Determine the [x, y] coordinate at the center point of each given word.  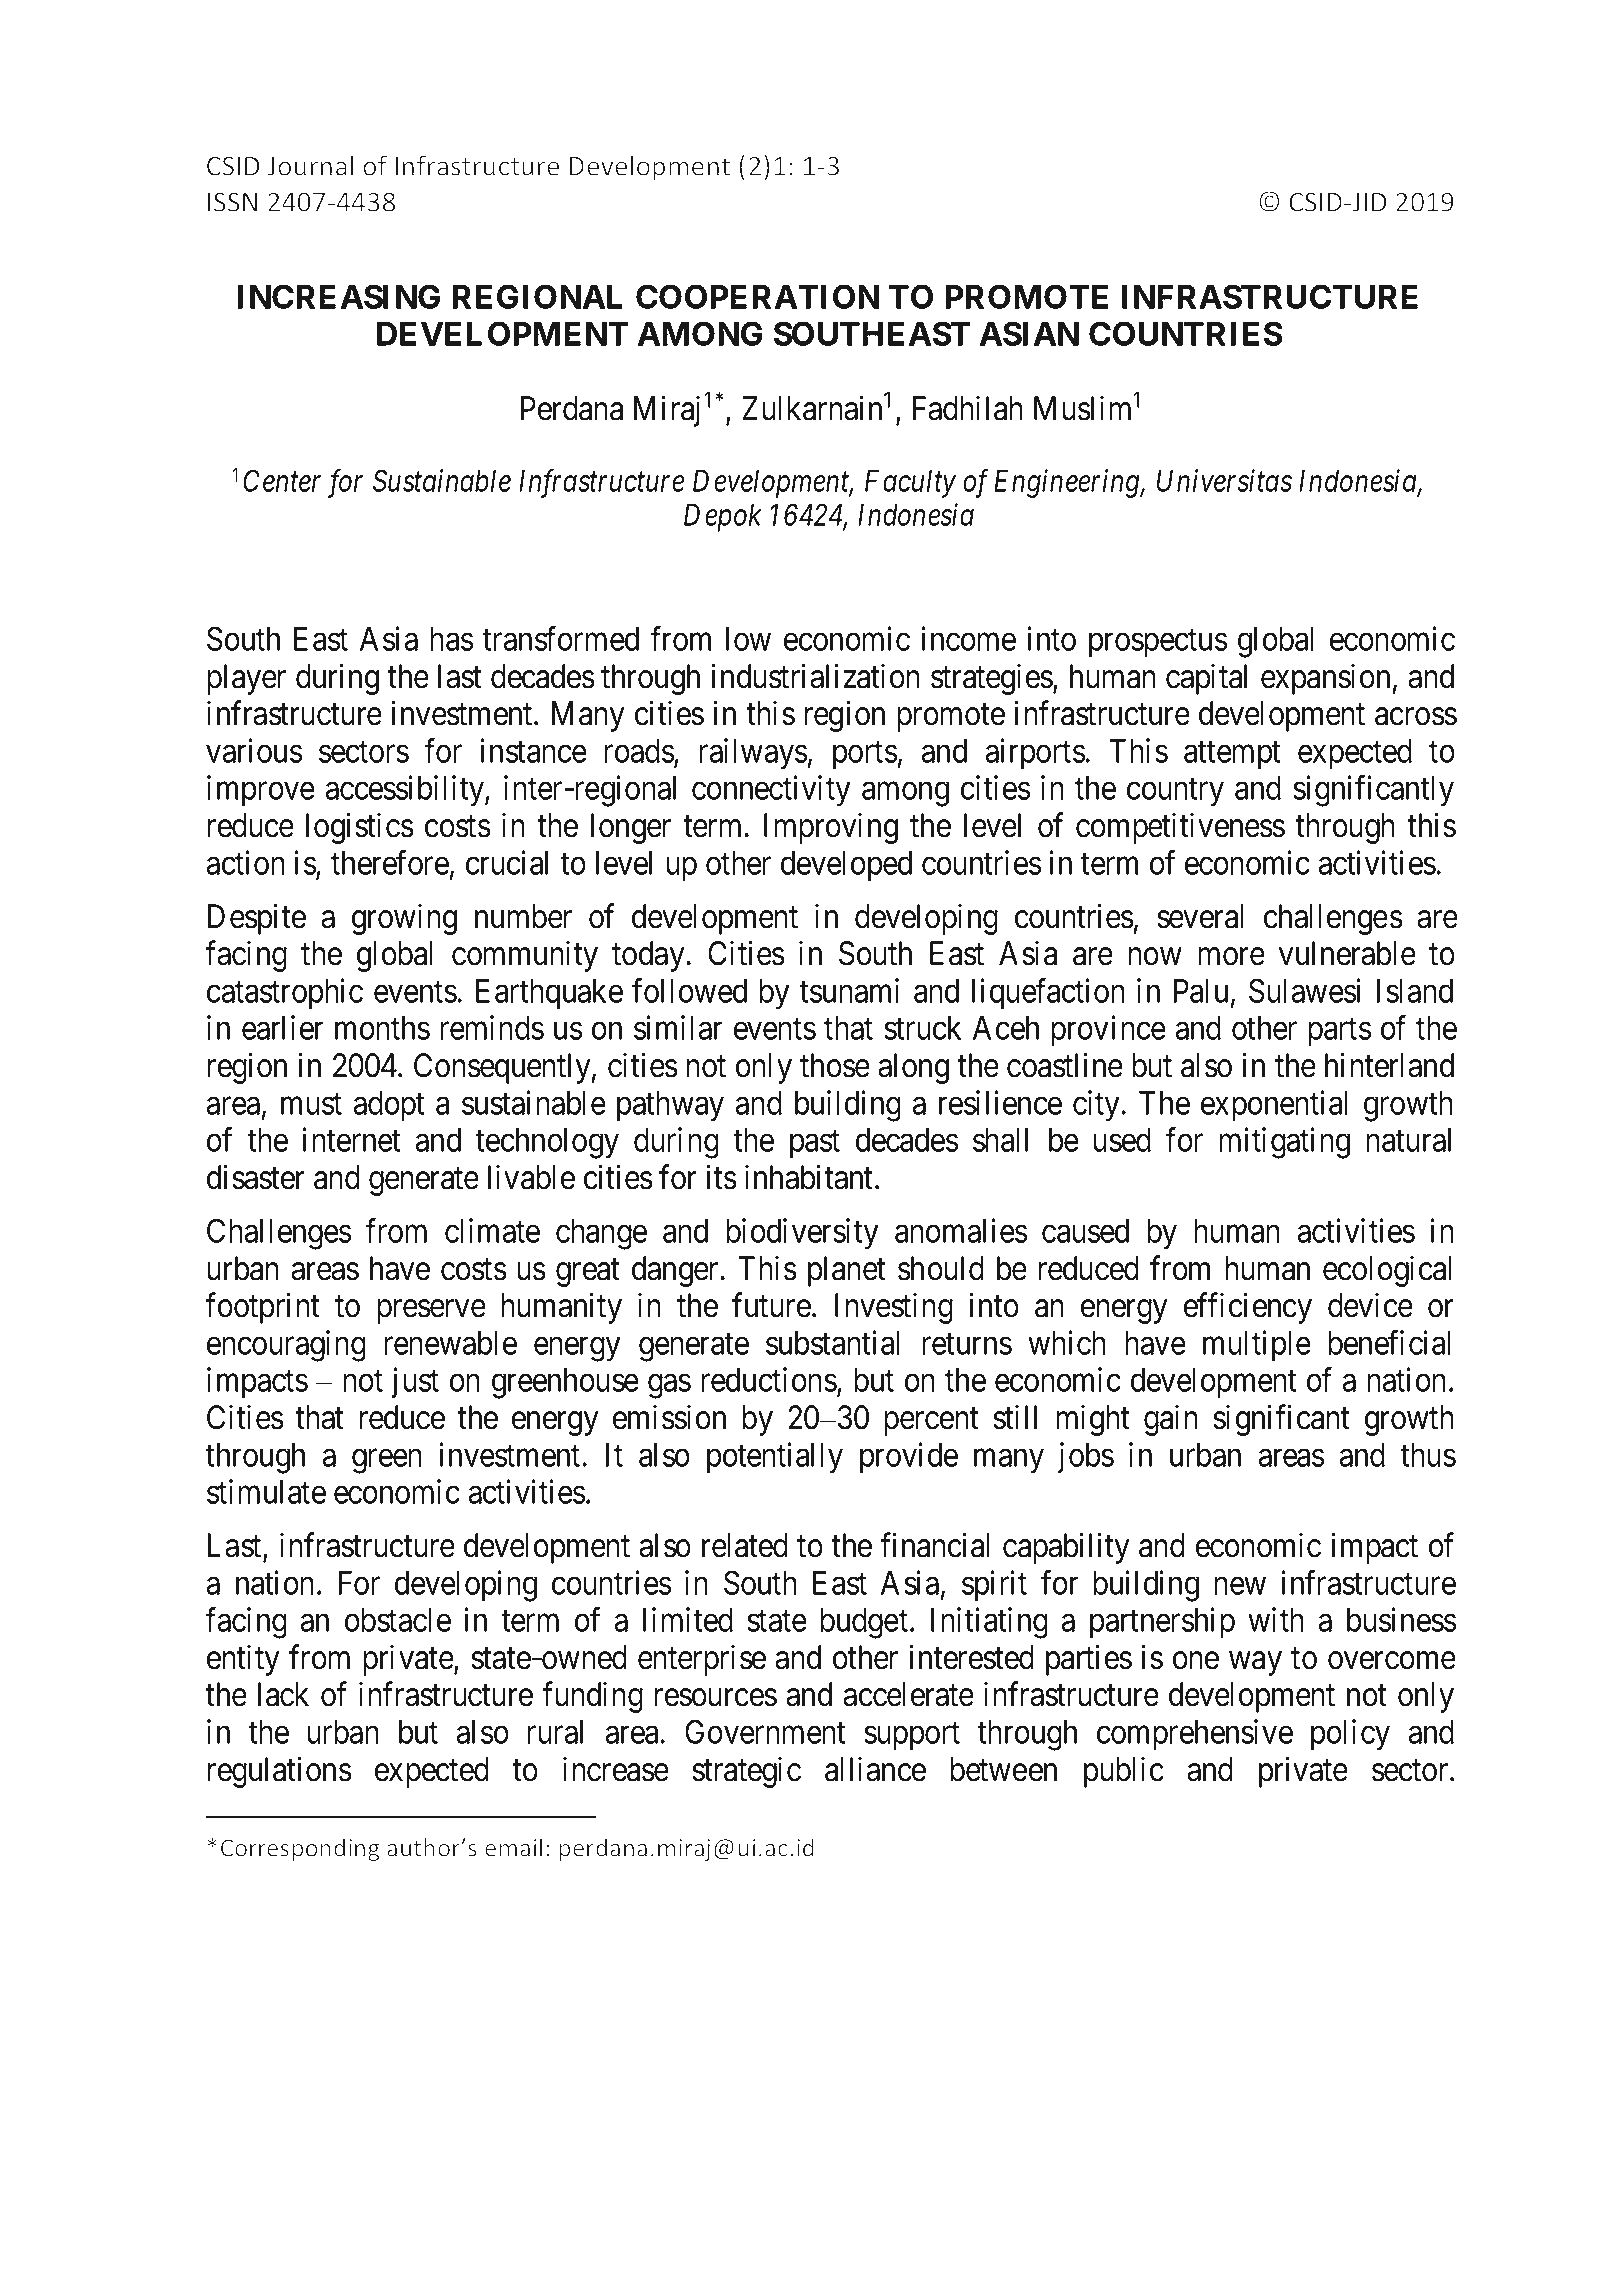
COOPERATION [757, 296]
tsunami [849, 990]
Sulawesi [1305, 990]
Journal [310, 165]
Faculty [910, 484]
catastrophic [285, 993]
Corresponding [300, 1849]
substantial [833, 1342]
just [415, 1382]
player [246, 679]
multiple [1257, 1345]
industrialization [815, 676]
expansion [1325, 679]
